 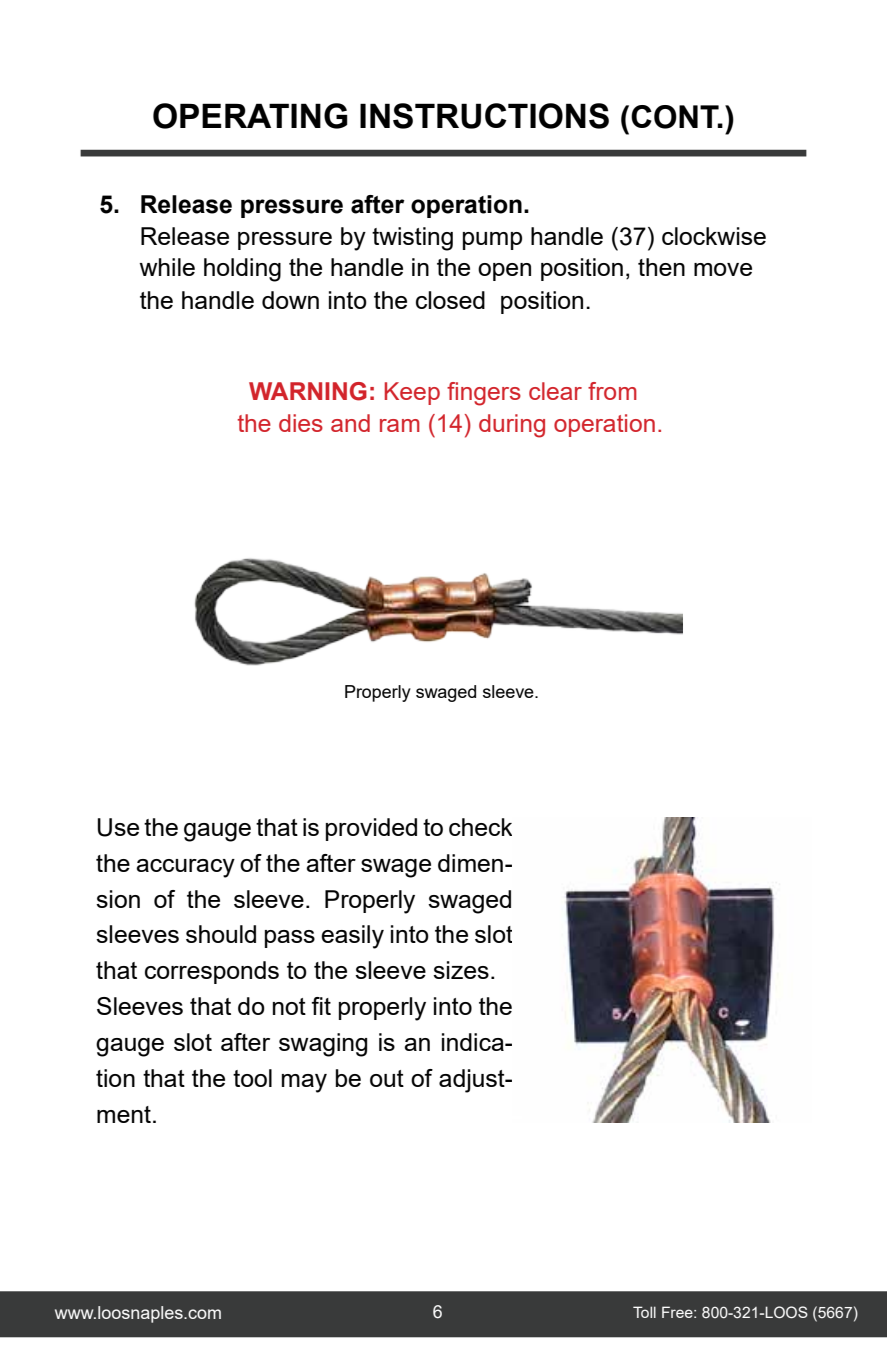 What do you see at coordinates (714, 236) in the screenshot?
I see `clockwise` at bounding box center [714, 236].
